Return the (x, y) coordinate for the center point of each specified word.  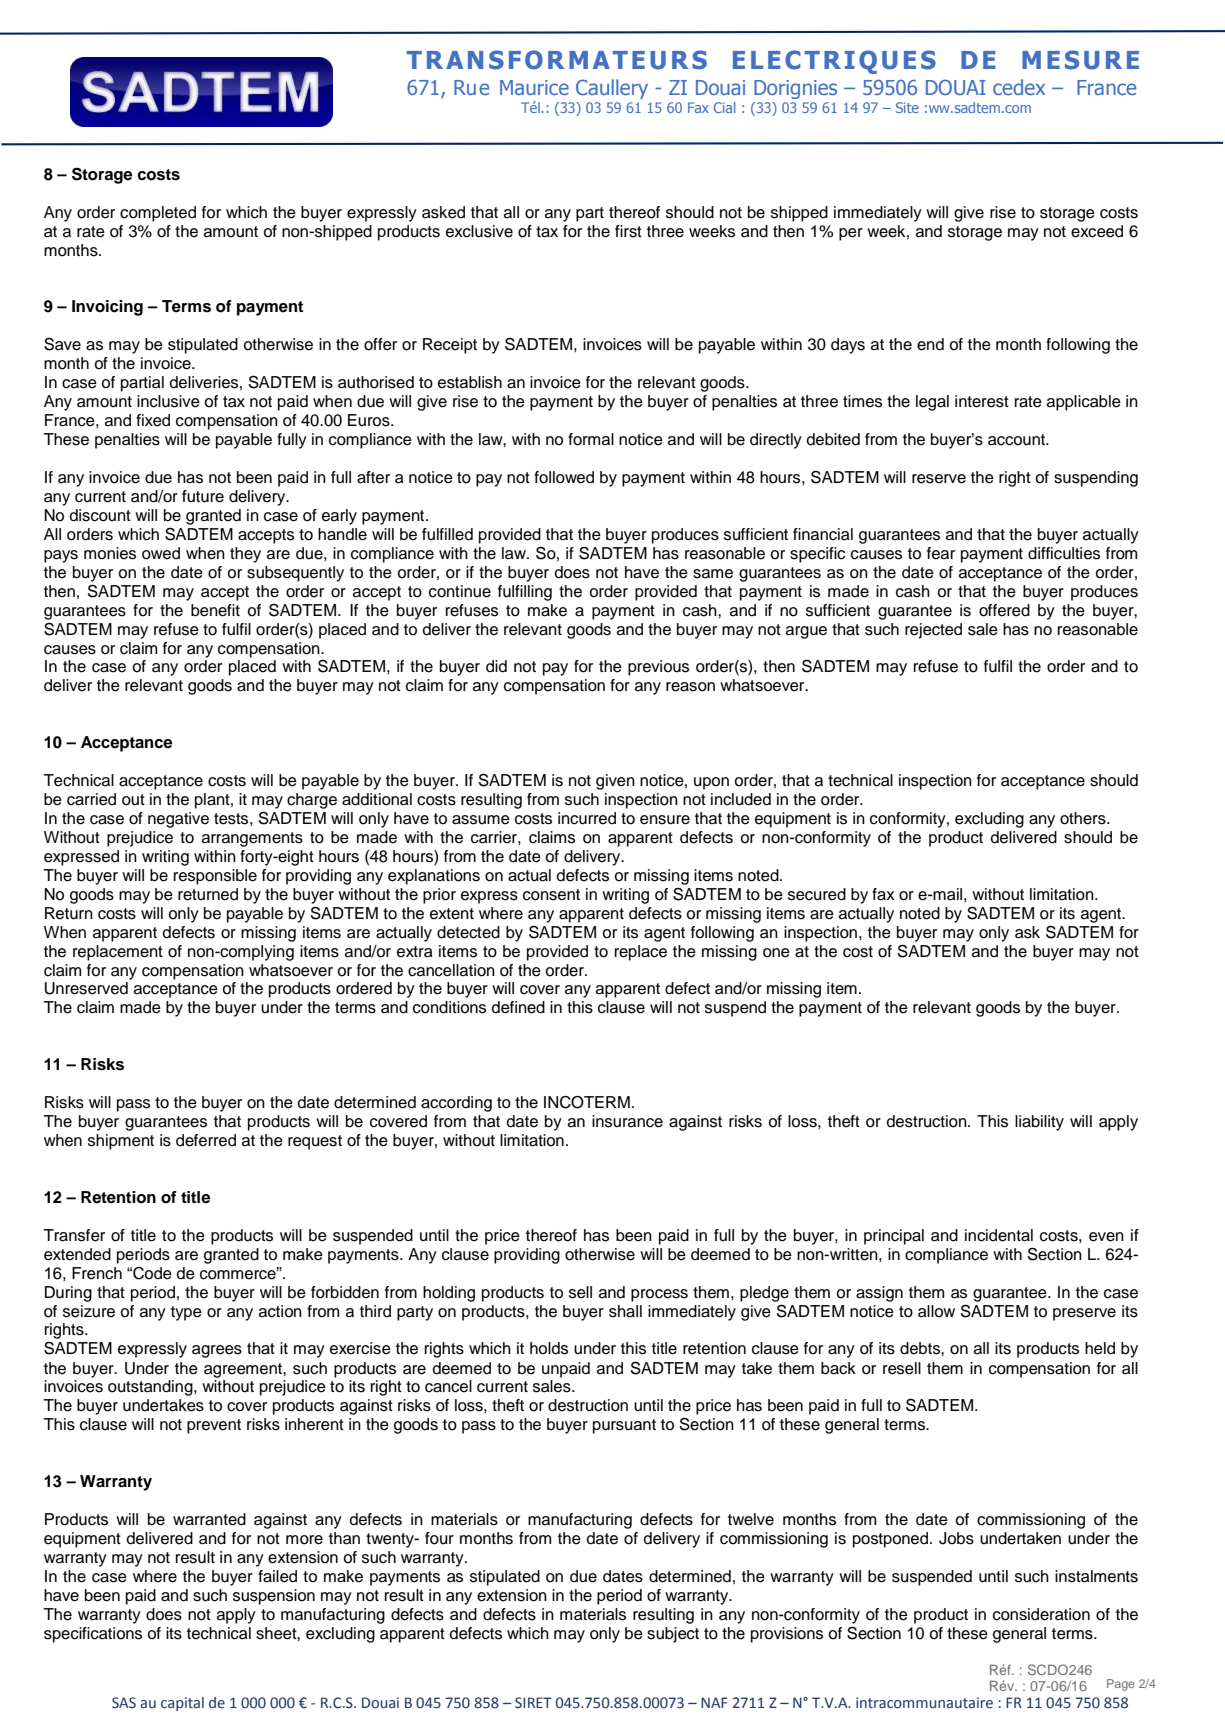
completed (158, 214)
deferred (206, 1140)
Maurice (534, 87)
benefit (215, 610)
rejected (933, 631)
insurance (627, 1121)
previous (658, 668)
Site (907, 107)
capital (182, 1704)
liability (1039, 1123)
